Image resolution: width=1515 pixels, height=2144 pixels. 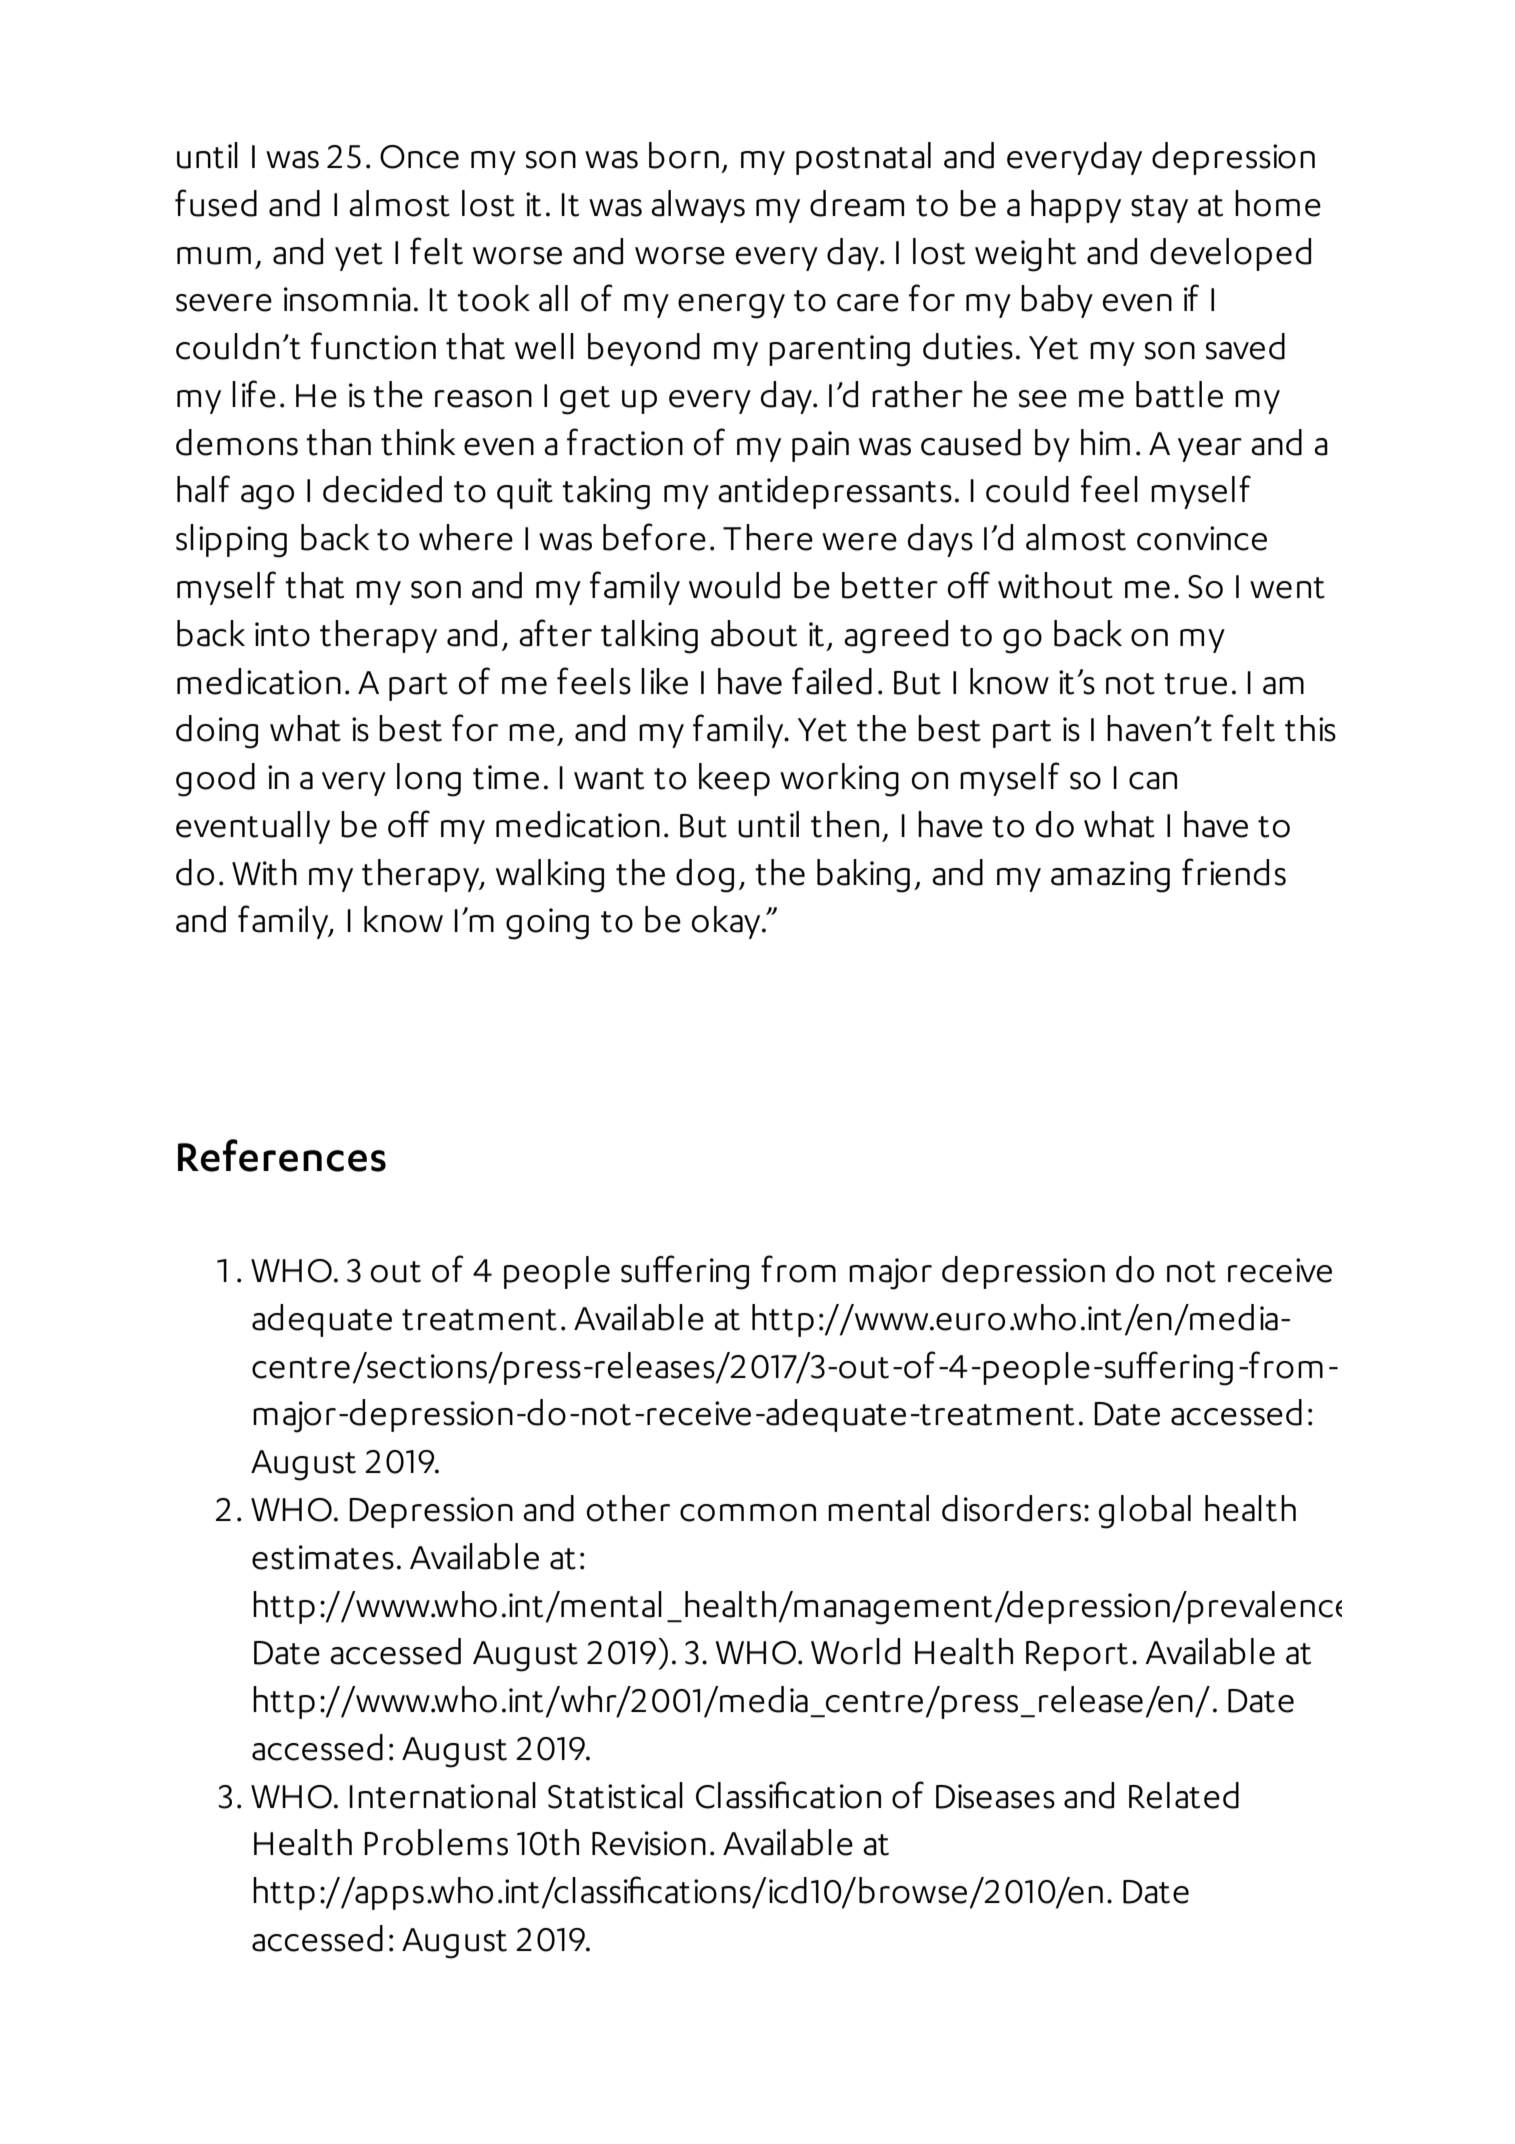 I want to click on always, so click(x=698, y=206).
